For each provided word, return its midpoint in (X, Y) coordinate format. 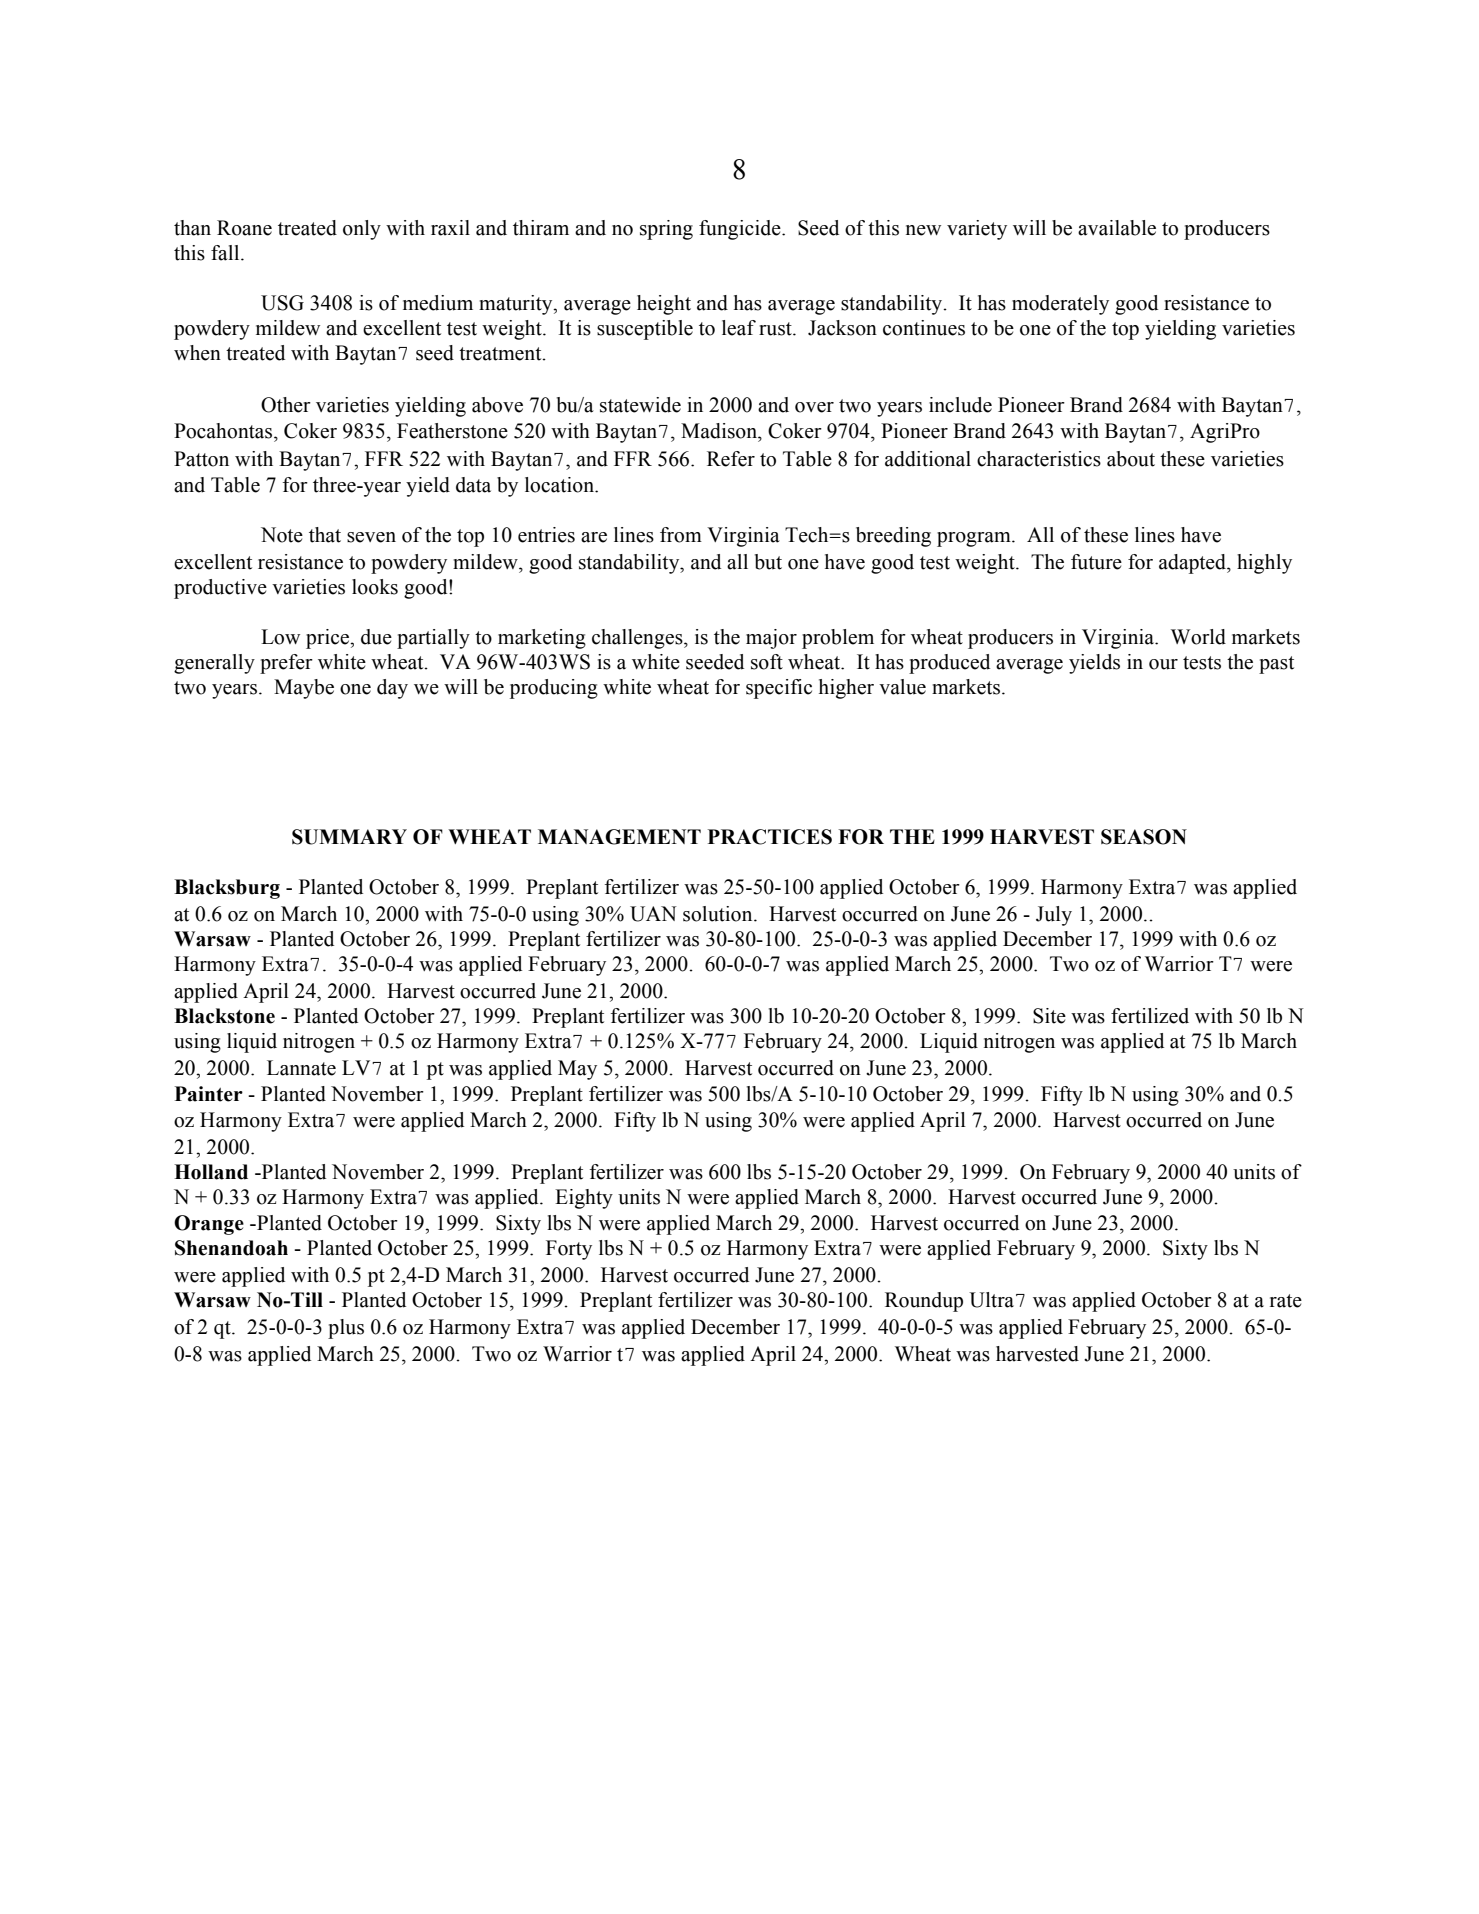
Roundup (924, 1302)
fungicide (741, 230)
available (1117, 228)
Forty (569, 1250)
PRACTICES (770, 837)
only (362, 230)
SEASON (1144, 837)
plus (346, 1329)
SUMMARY (349, 837)
